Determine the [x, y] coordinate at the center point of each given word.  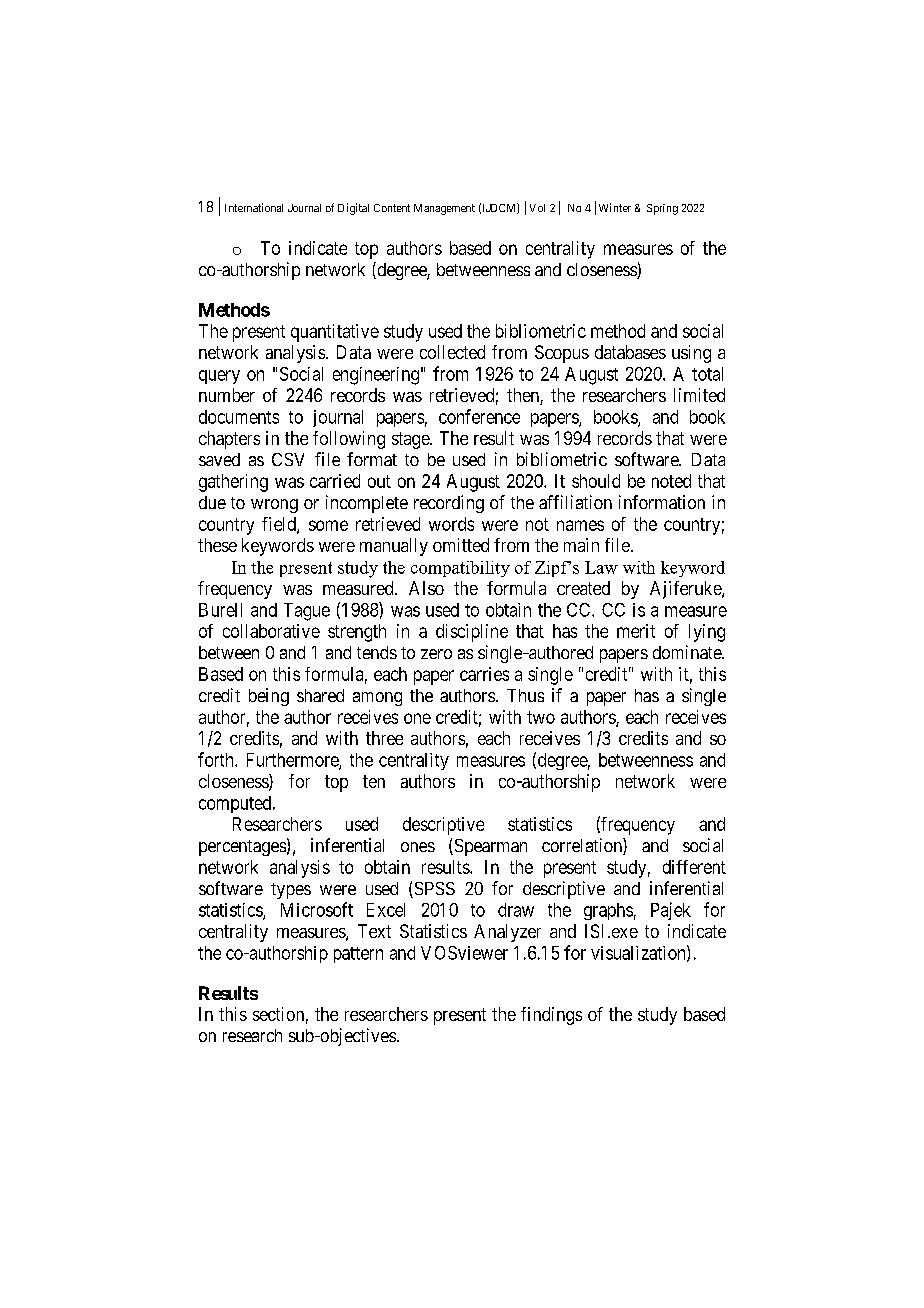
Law [601, 567]
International [254, 207]
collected [452, 352]
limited [699, 395]
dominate [688, 652]
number [227, 395]
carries [484, 674]
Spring [662, 209]
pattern [358, 955]
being [269, 697]
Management [444, 209]
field [280, 525]
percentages [242, 848]
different [694, 867]
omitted [461, 545]
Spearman [489, 847]
